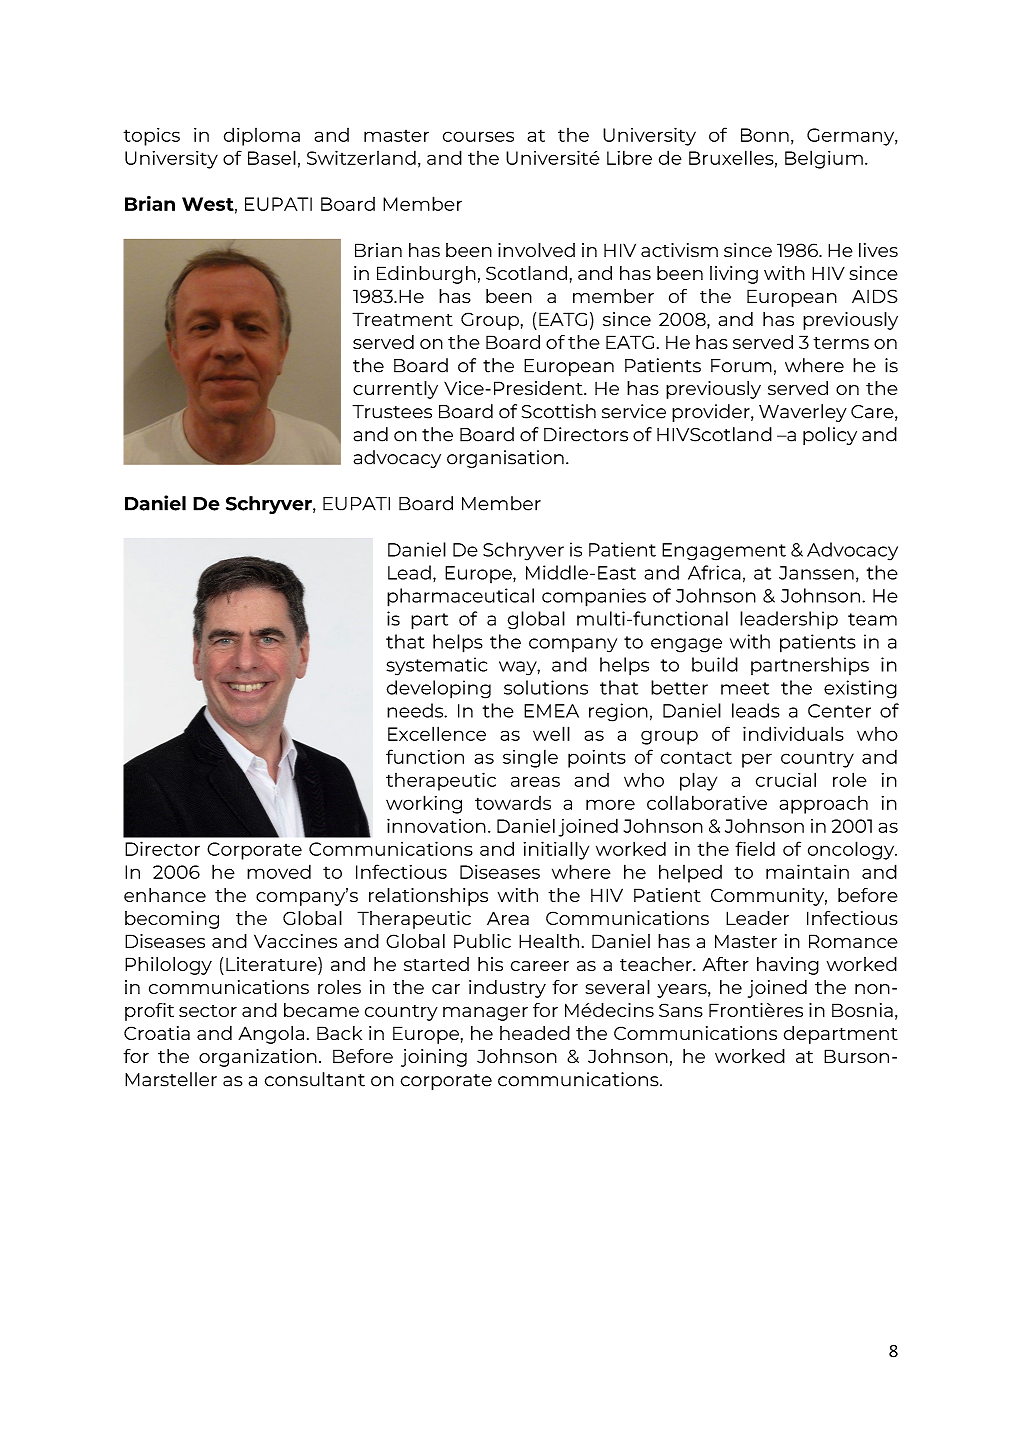  I want to click on Janssen, so click(816, 573).
